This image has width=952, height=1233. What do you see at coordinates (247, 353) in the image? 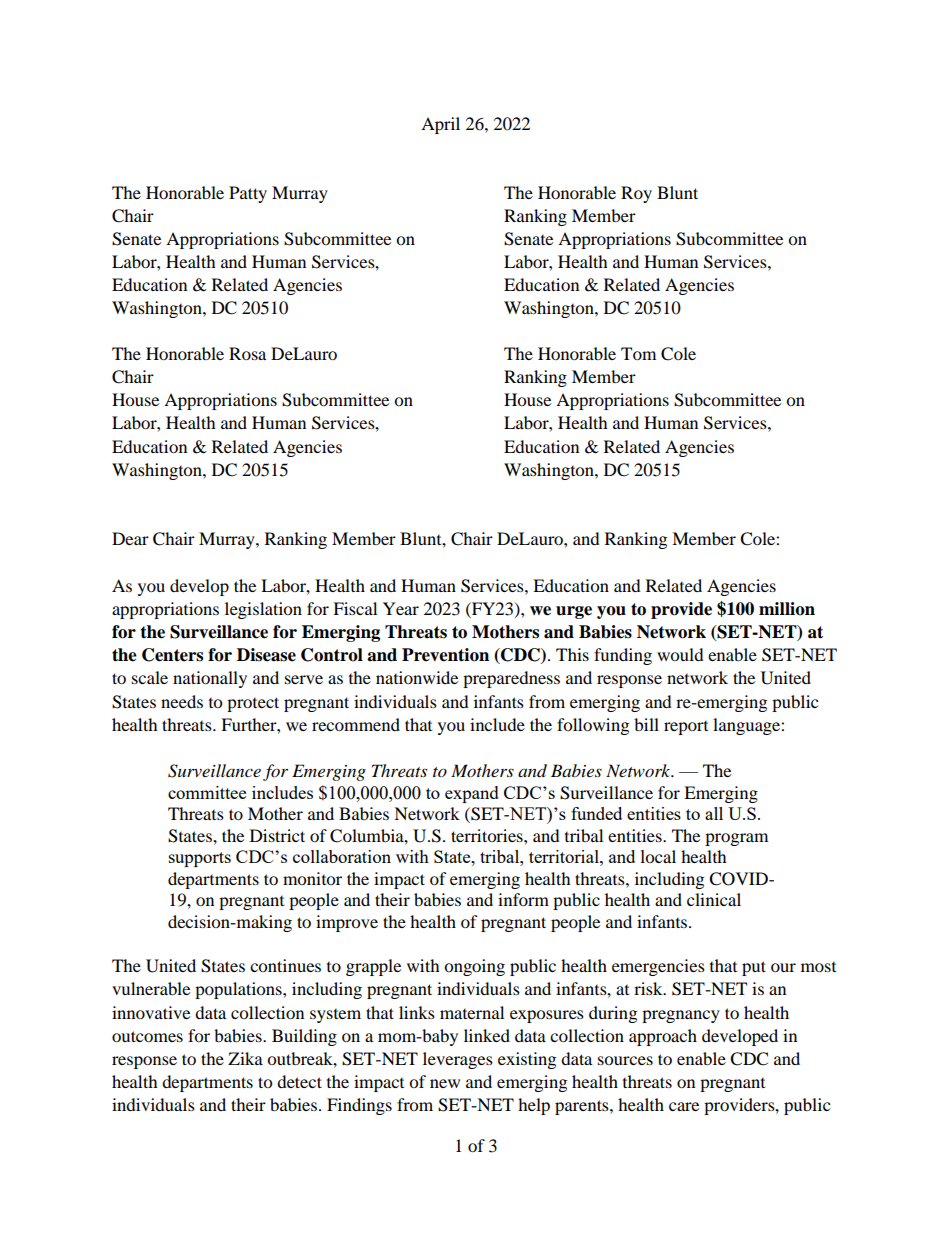
I see `Rosa` at bounding box center [247, 353].
